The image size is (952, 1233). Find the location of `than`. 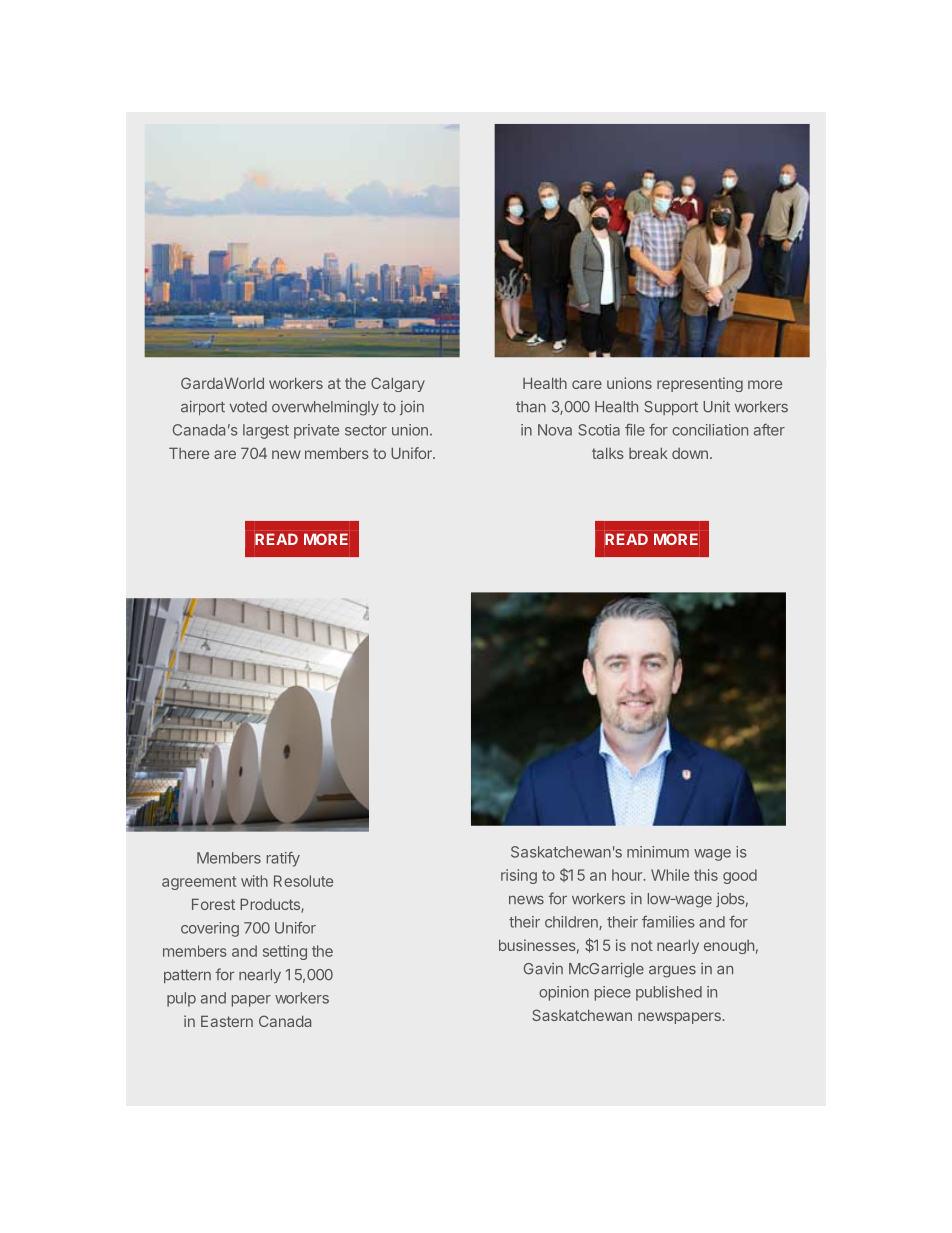

than is located at coordinates (531, 407).
